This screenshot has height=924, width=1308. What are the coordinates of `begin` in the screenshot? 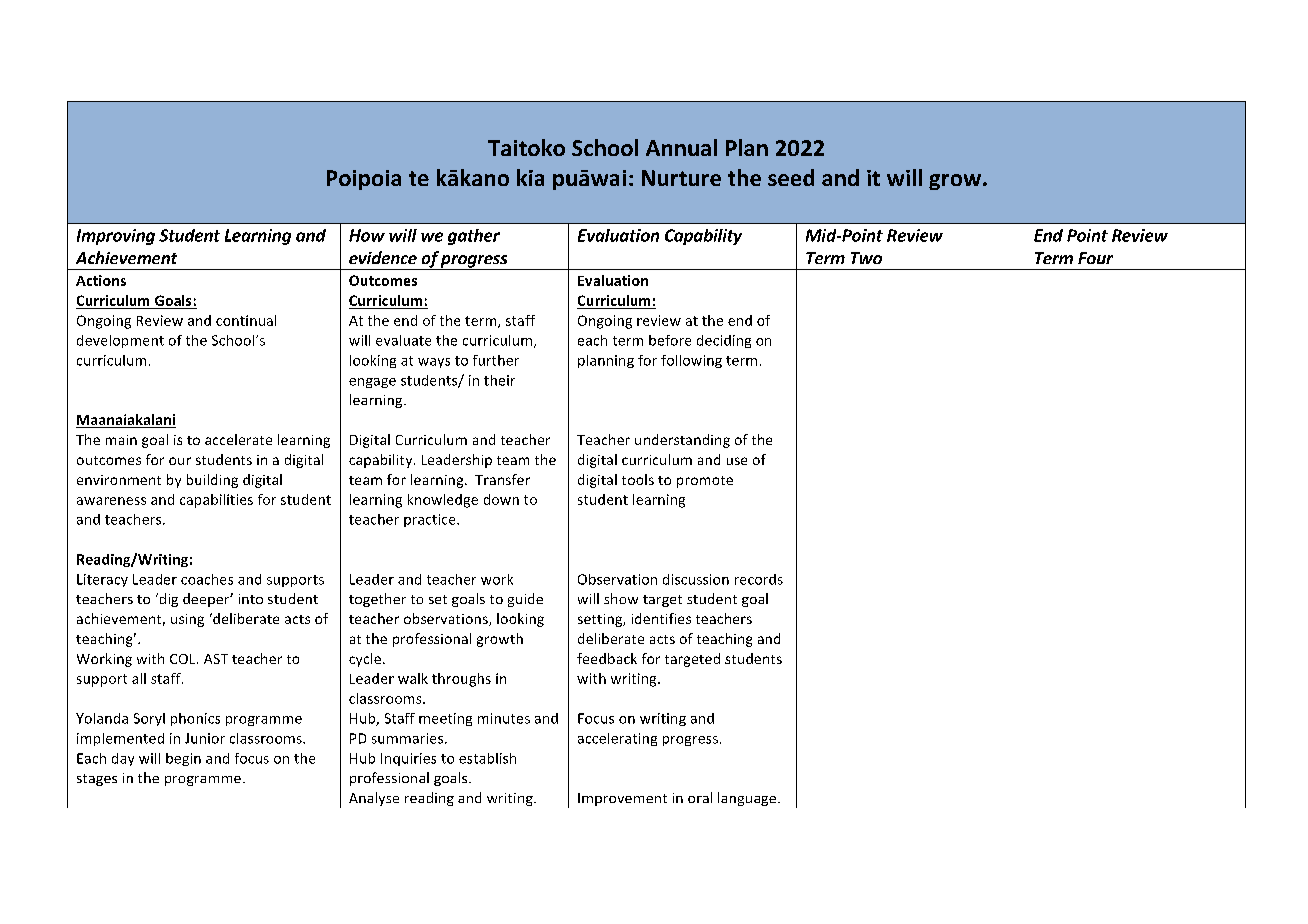 It's located at (183, 759).
